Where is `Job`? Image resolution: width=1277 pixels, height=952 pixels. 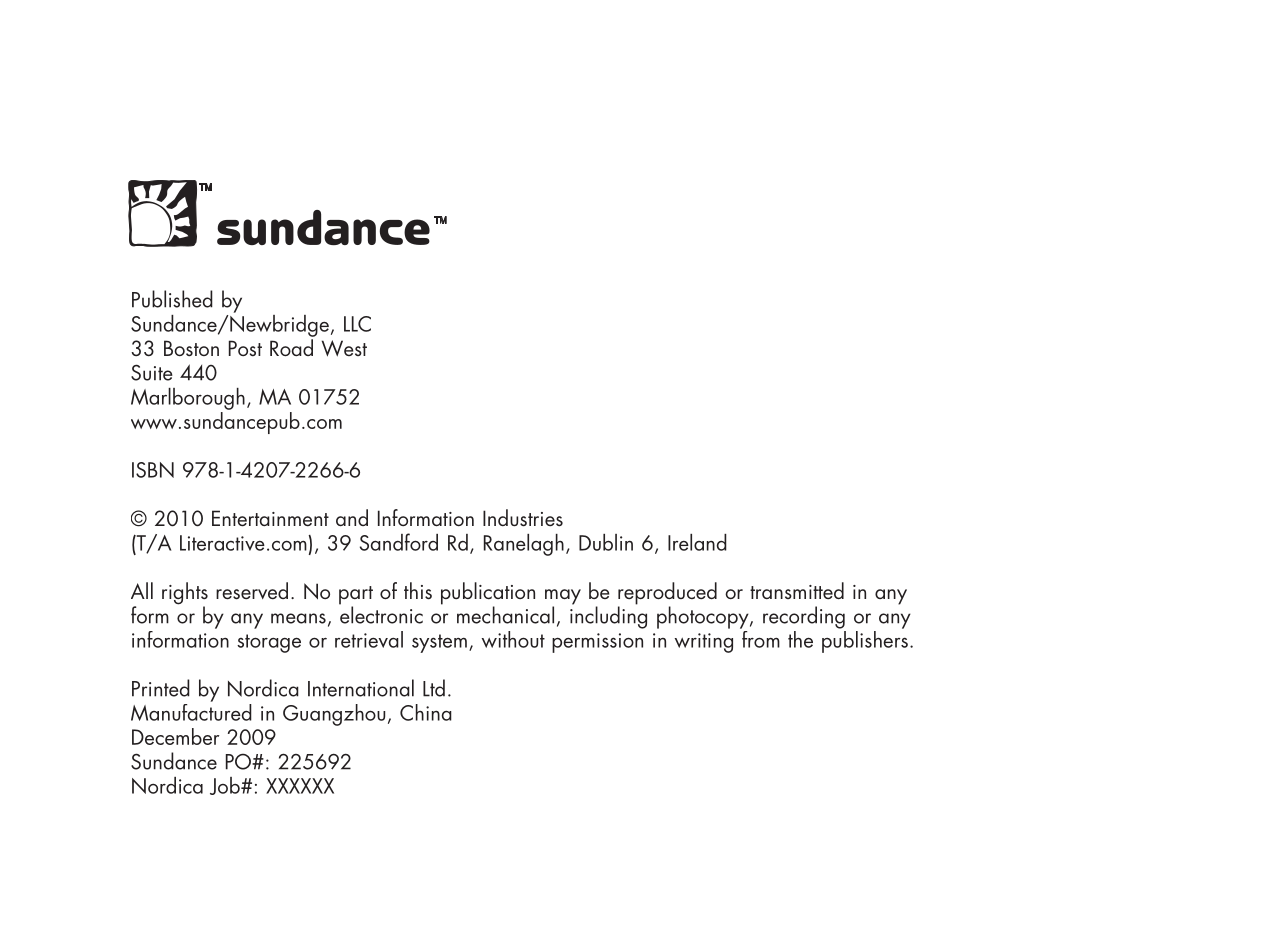 Job is located at coordinates (226, 786).
